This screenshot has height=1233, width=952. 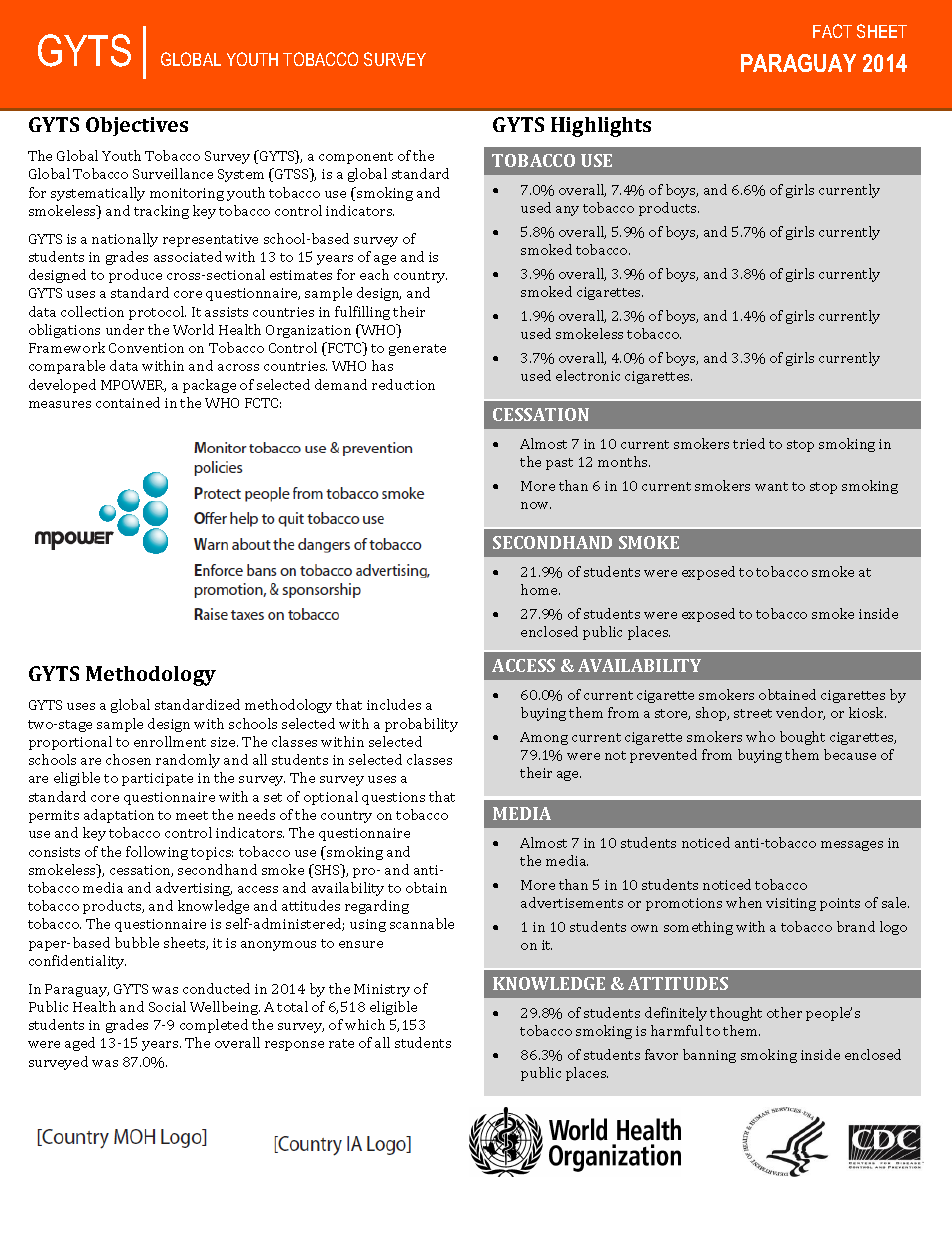 What do you see at coordinates (749, 443) in the screenshot?
I see `tried` at bounding box center [749, 443].
